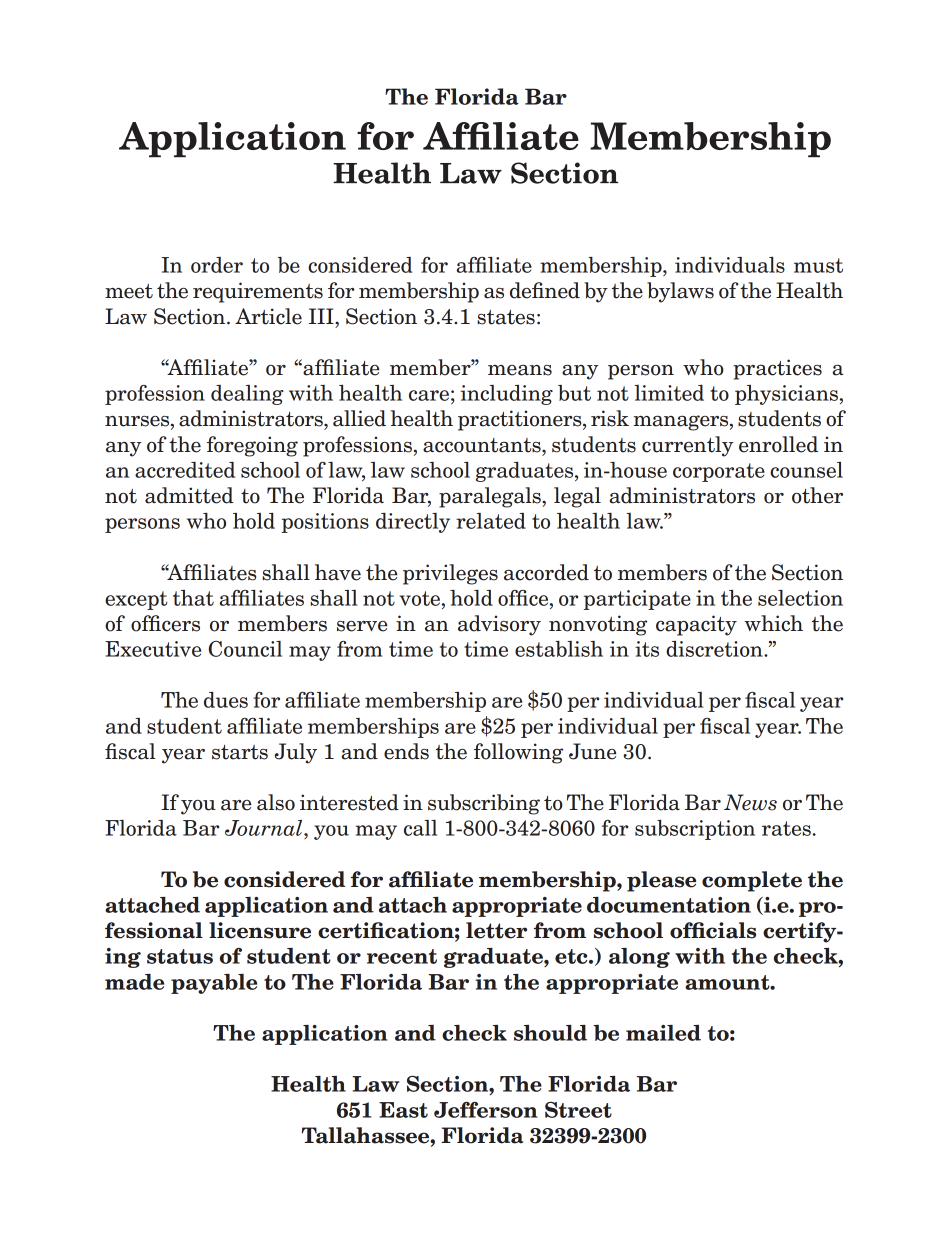  I want to click on letter, so click(496, 930).
